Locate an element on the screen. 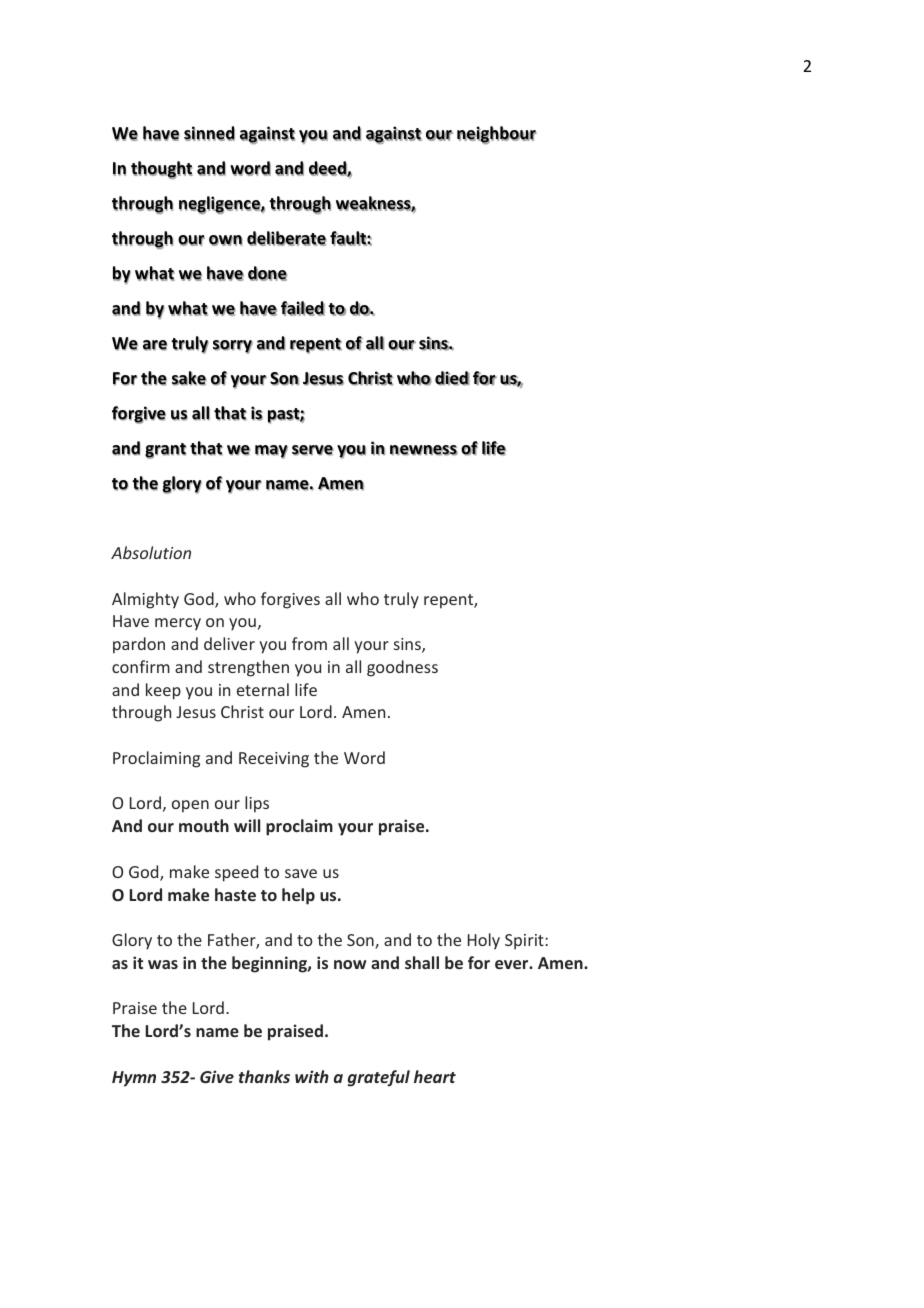 This screenshot has height=1308, width=924. grant is located at coordinates (165, 451).
